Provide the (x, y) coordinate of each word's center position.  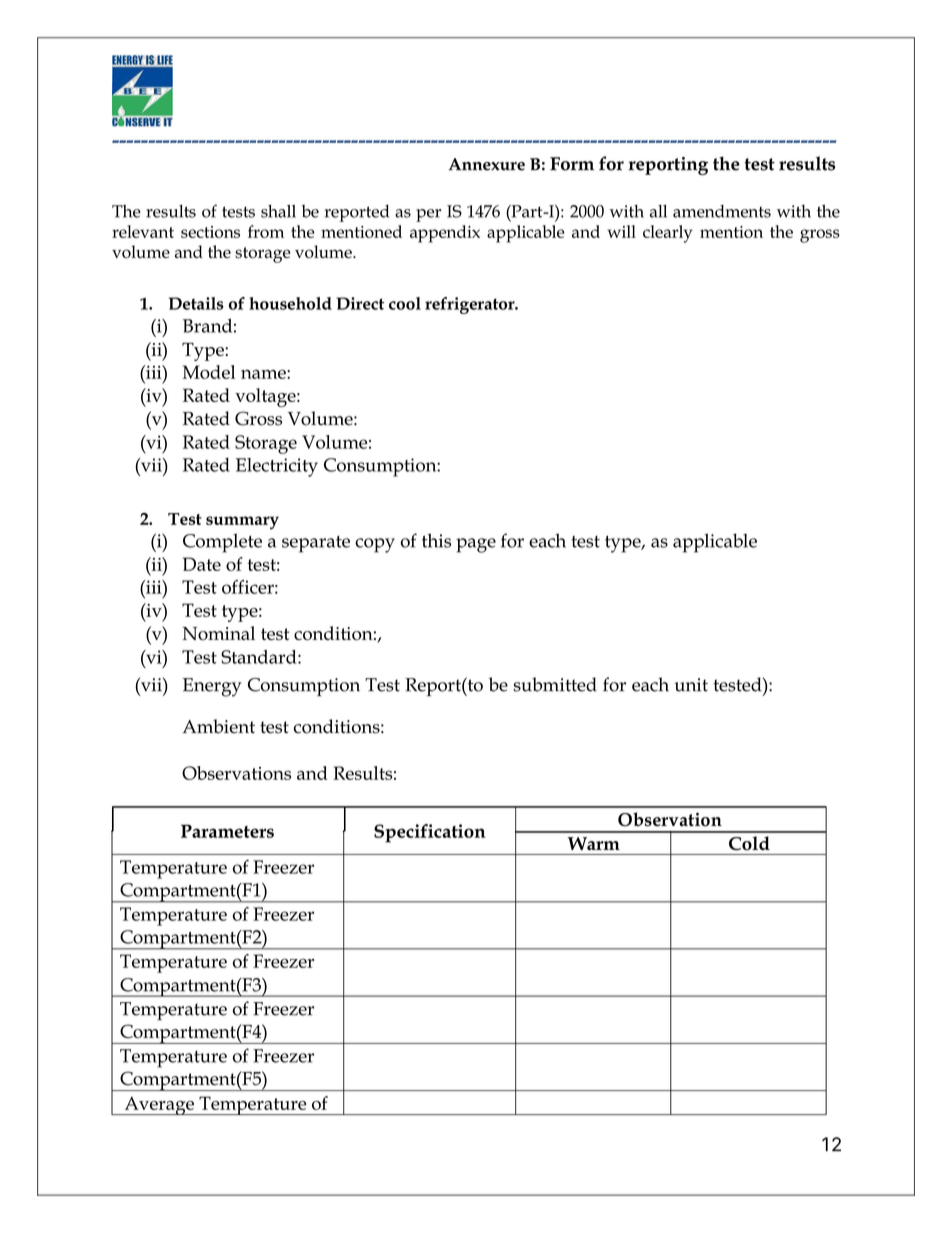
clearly (667, 234)
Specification (429, 833)
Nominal (219, 633)
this (436, 540)
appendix (445, 234)
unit (691, 685)
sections (210, 232)
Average (159, 1105)
